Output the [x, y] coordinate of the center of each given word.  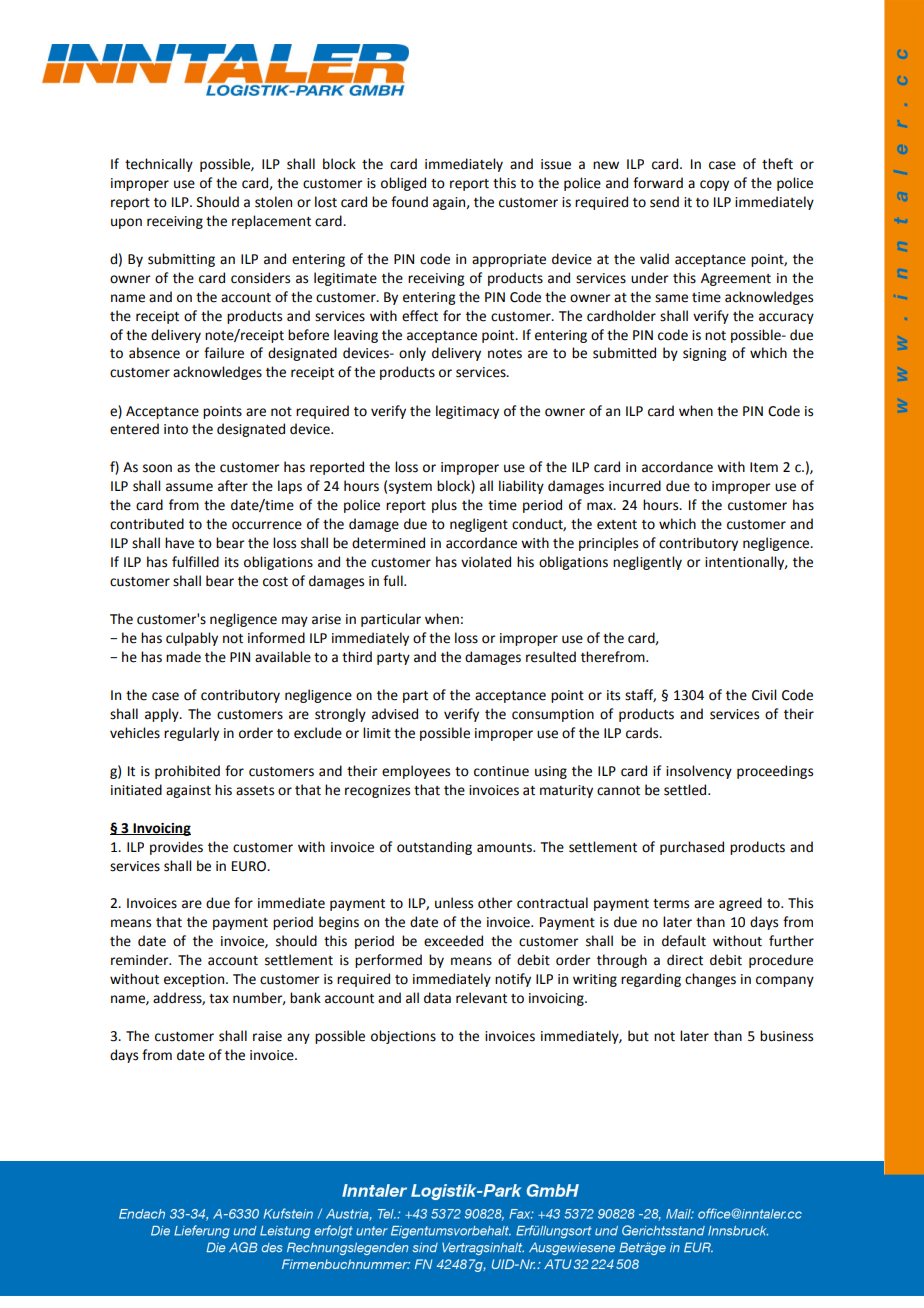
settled [686, 790]
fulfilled [195, 562]
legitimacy [467, 412]
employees [416, 772]
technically [159, 165]
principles [608, 544]
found [409, 202]
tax [219, 999]
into [176, 429]
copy [714, 185]
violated [486, 562]
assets [255, 791]
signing [704, 354]
